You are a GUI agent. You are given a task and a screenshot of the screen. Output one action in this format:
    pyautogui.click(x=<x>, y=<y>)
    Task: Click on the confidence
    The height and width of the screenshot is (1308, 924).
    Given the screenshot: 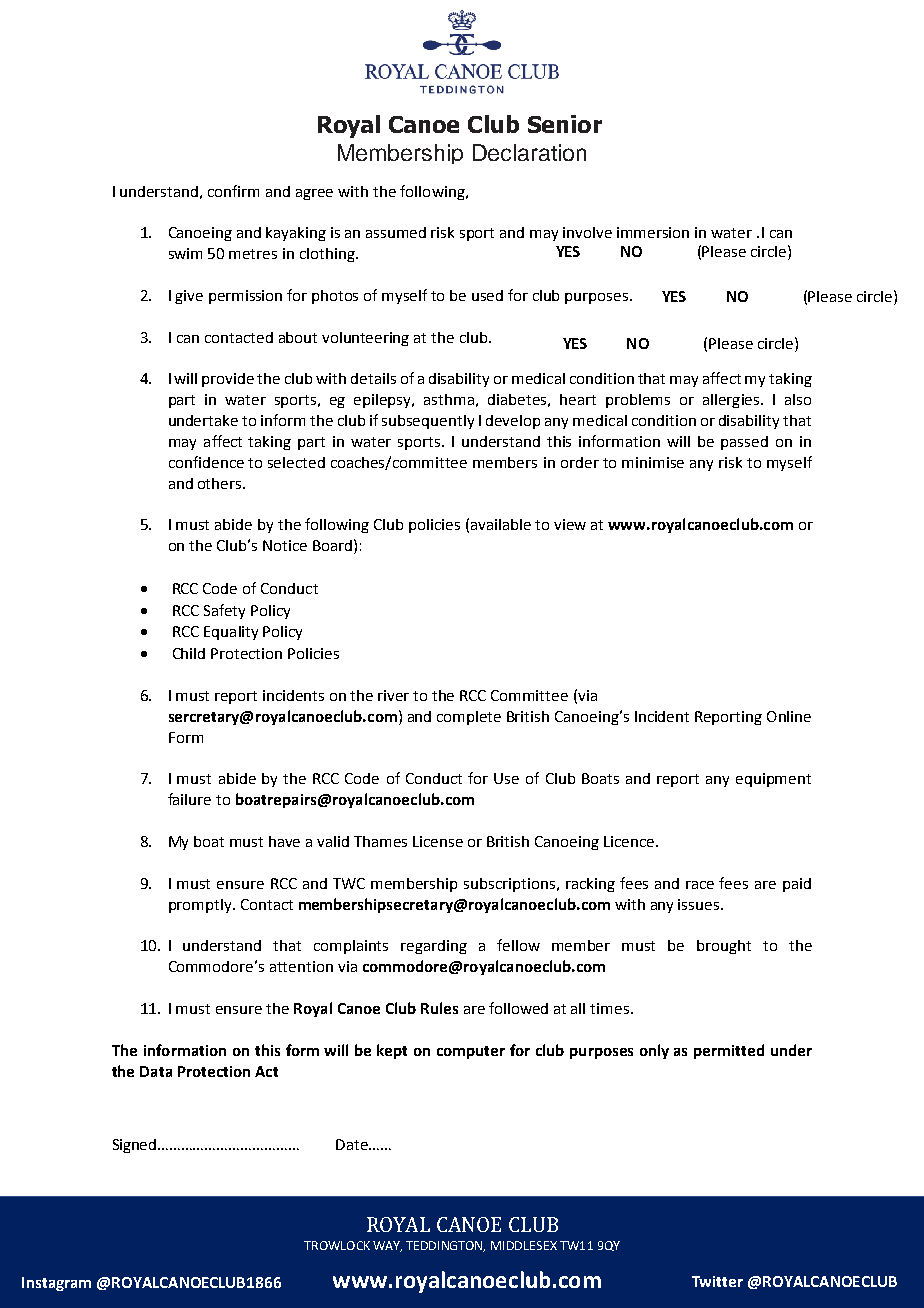 What is the action you would take?
    pyautogui.click(x=206, y=462)
